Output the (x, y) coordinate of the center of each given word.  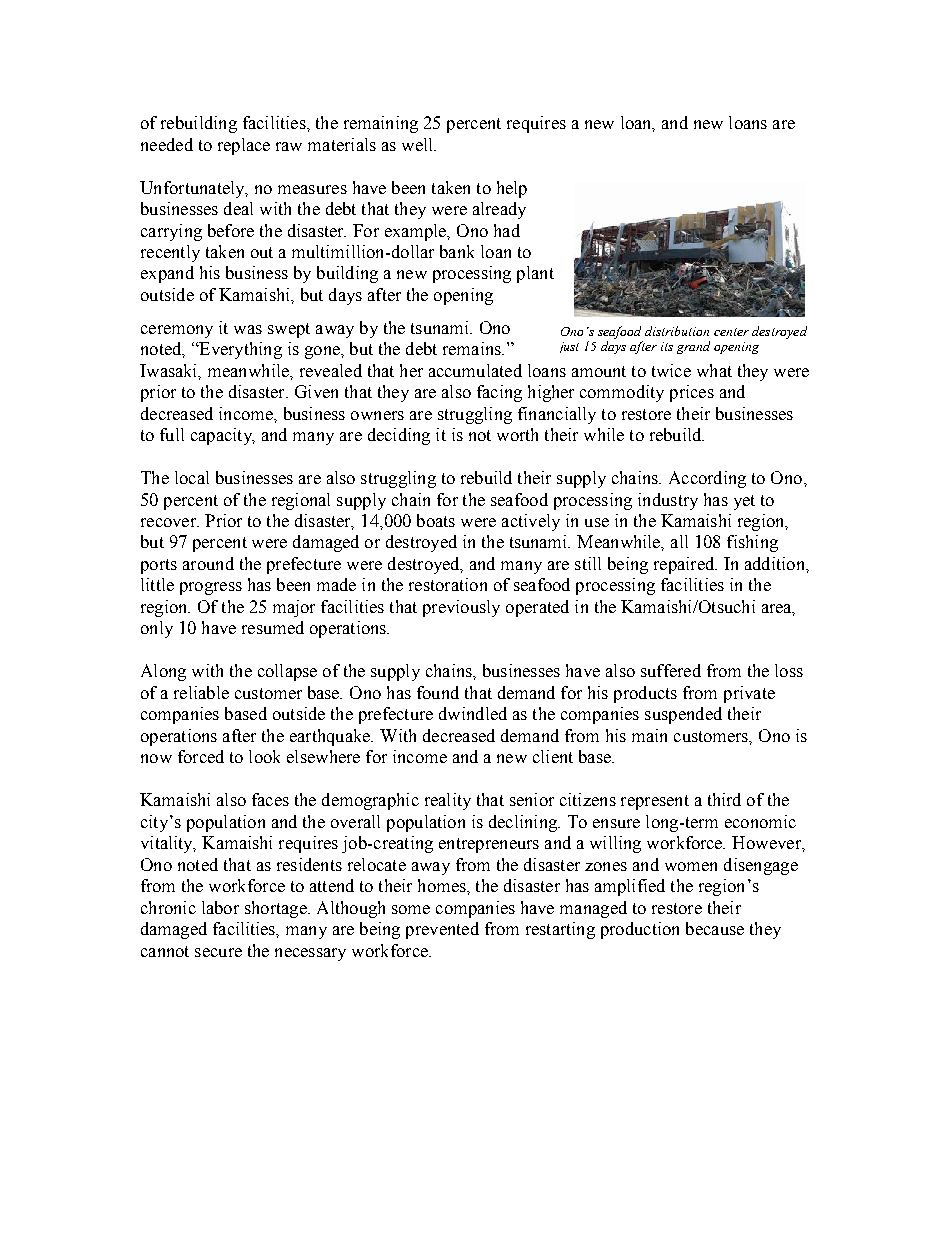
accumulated (475, 370)
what (714, 370)
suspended (683, 715)
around (208, 563)
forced (201, 756)
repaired (685, 565)
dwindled (473, 713)
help (512, 189)
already (499, 210)
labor (220, 907)
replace (244, 146)
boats (436, 520)
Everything (239, 350)
